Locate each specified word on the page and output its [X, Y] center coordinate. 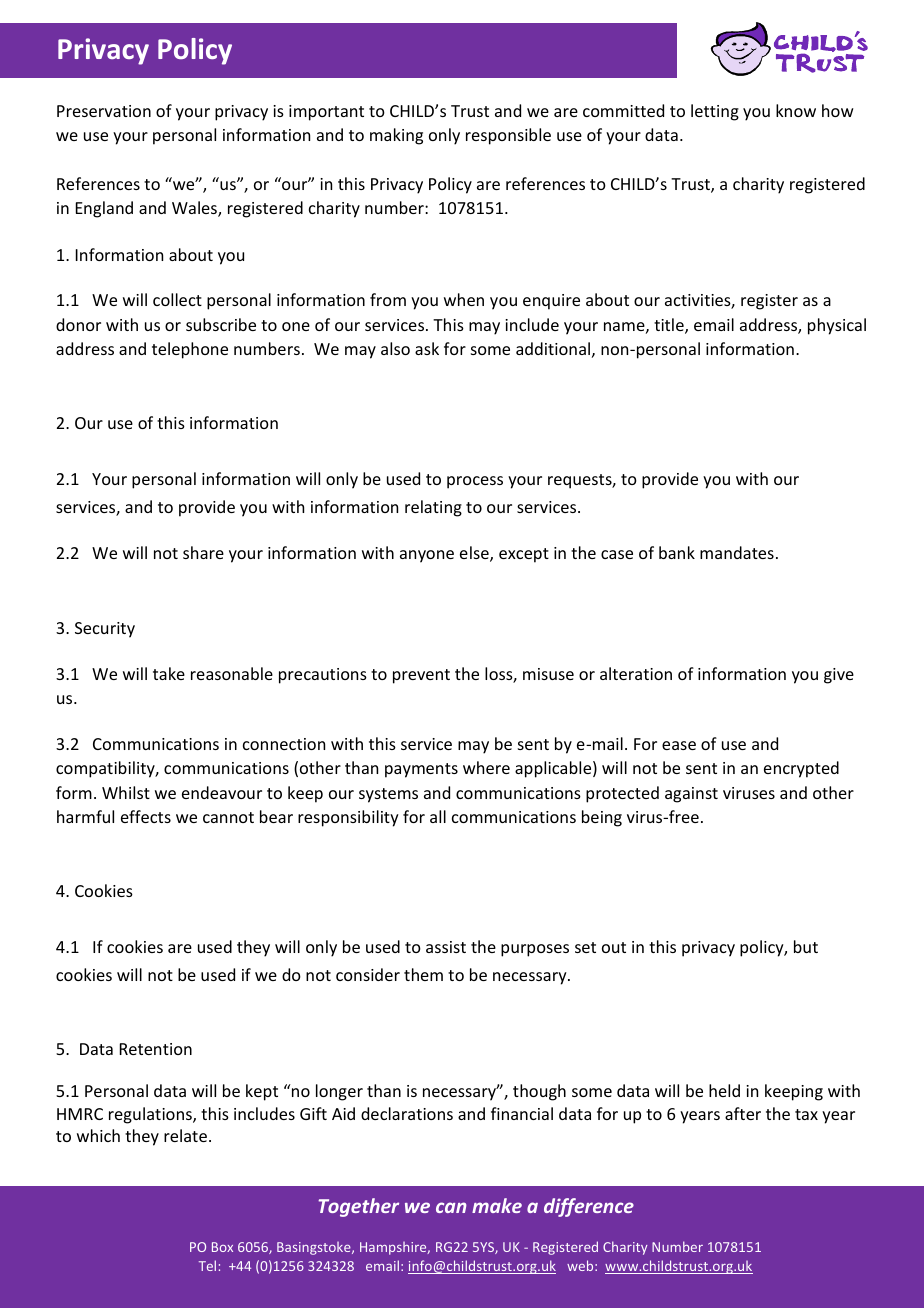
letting [715, 112]
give [839, 676]
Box [222, 1247]
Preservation [104, 111]
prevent [421, 676]
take [169, 673]
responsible [508, 136]
